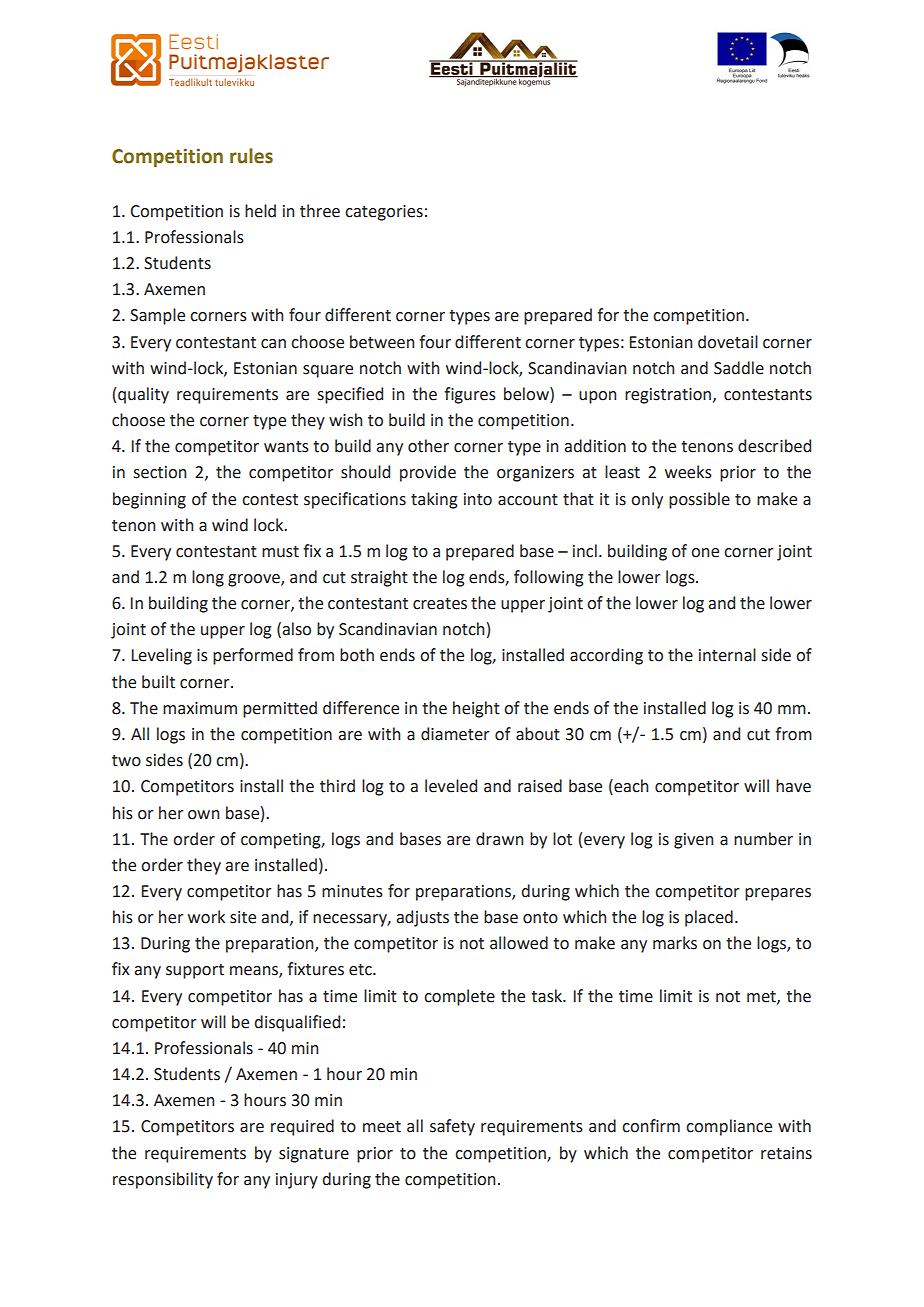 This screenshot has width=924, height=1307. What do you see at coordinates (384, 213) in the screenshot?
I see `categories` at bounding box center [384, 213].
